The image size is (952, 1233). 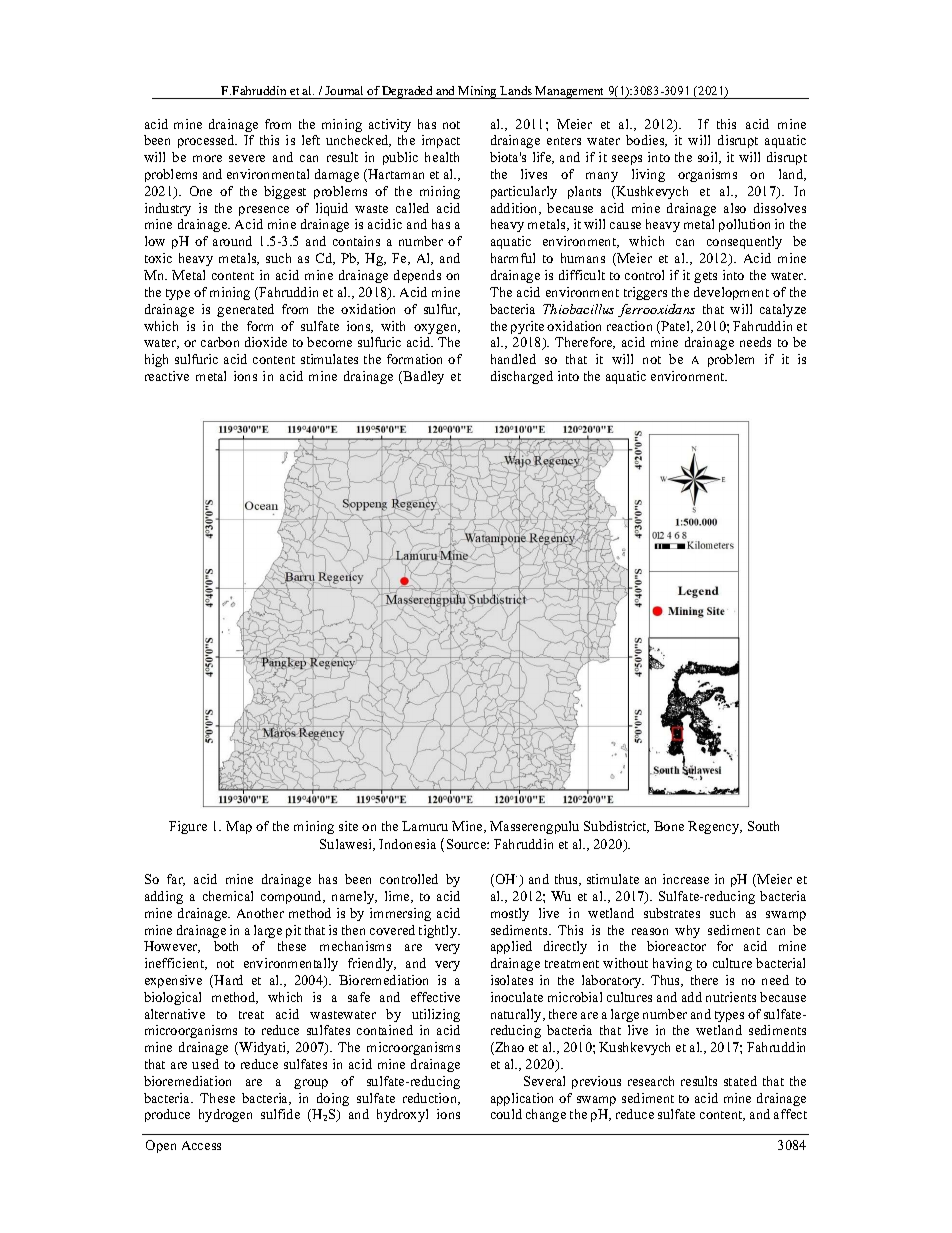 What do you see at coordinates (506, 1114) in the screenshot?
I see `could` at bounding box center [506, 1114].
